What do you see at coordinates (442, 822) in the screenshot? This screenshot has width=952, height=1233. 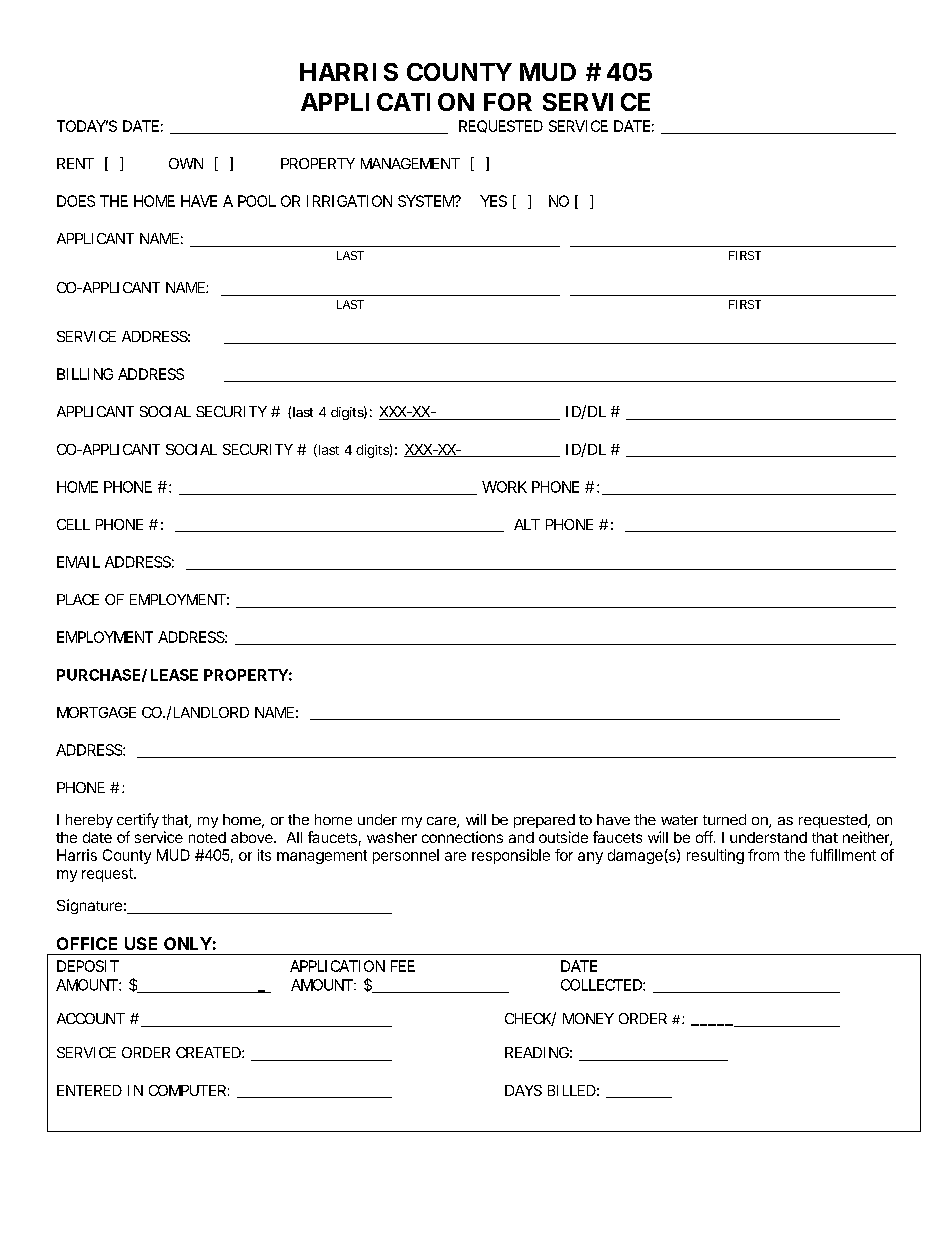 I see `care` at bounding box center [442, 822].
